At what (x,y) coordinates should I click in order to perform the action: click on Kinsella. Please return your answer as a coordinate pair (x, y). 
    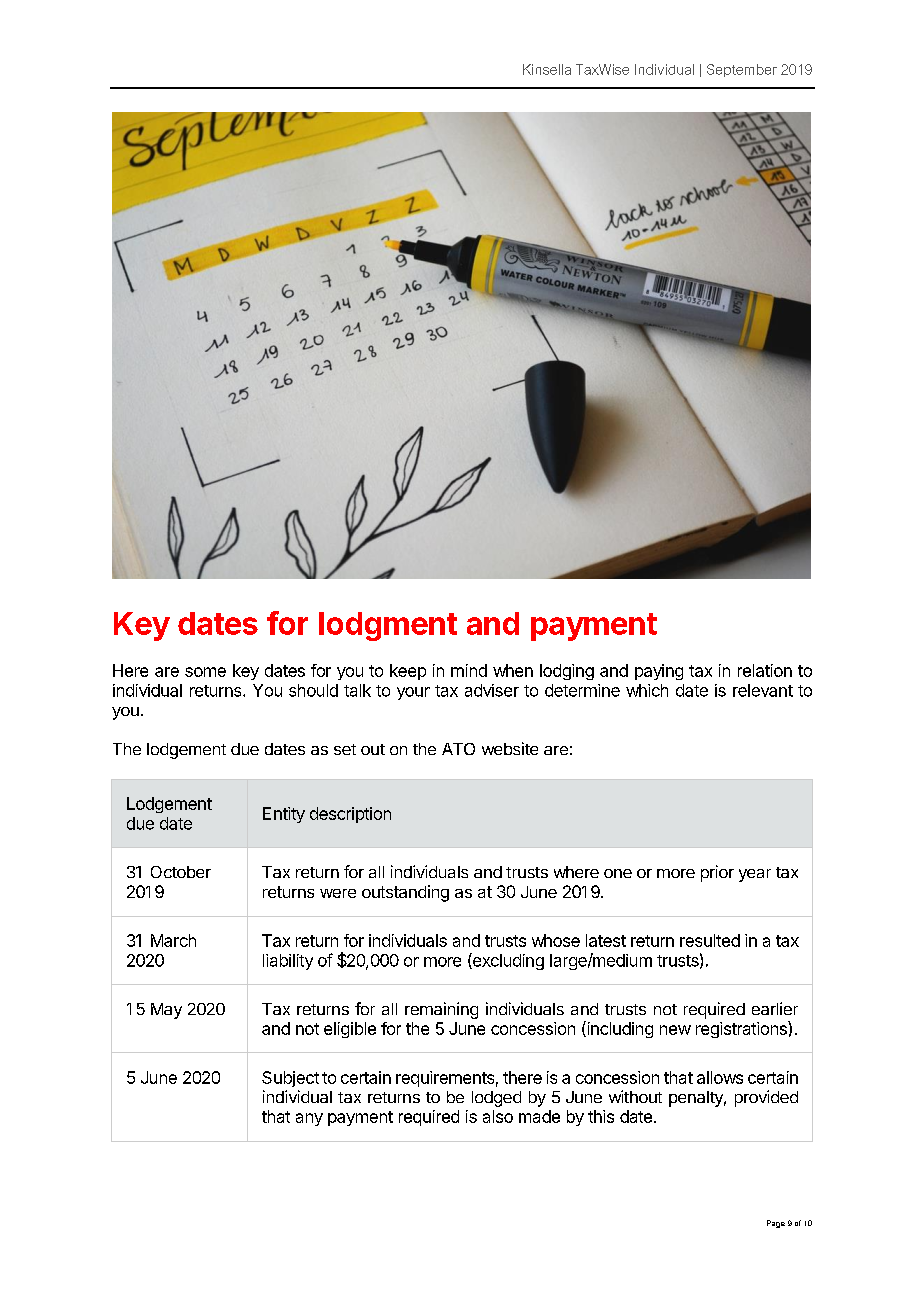
    Looking at the image, I should click on (547, 69).
